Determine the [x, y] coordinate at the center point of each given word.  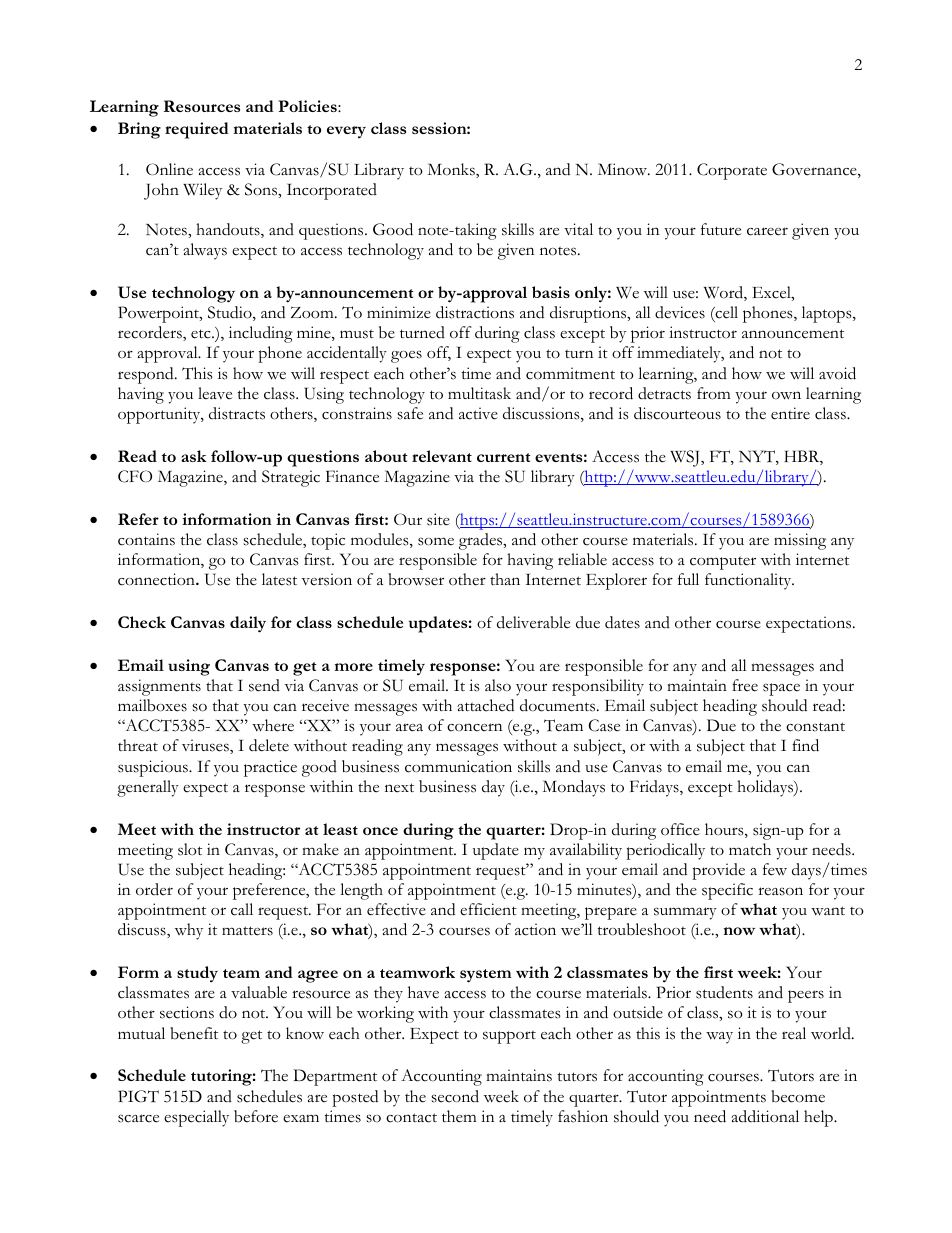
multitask [479, 393]
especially [196, 1118]
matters [247, 931]
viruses [206, 746]
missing [800, 541]
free [745, 685]
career [767, 231]
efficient [488, 909]
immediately [680, 354]
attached [485, 705]
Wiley [202, 191]
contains [146, 539]
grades [482, 541]
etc [202, 334]
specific [727, 891]
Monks [452, 170]
